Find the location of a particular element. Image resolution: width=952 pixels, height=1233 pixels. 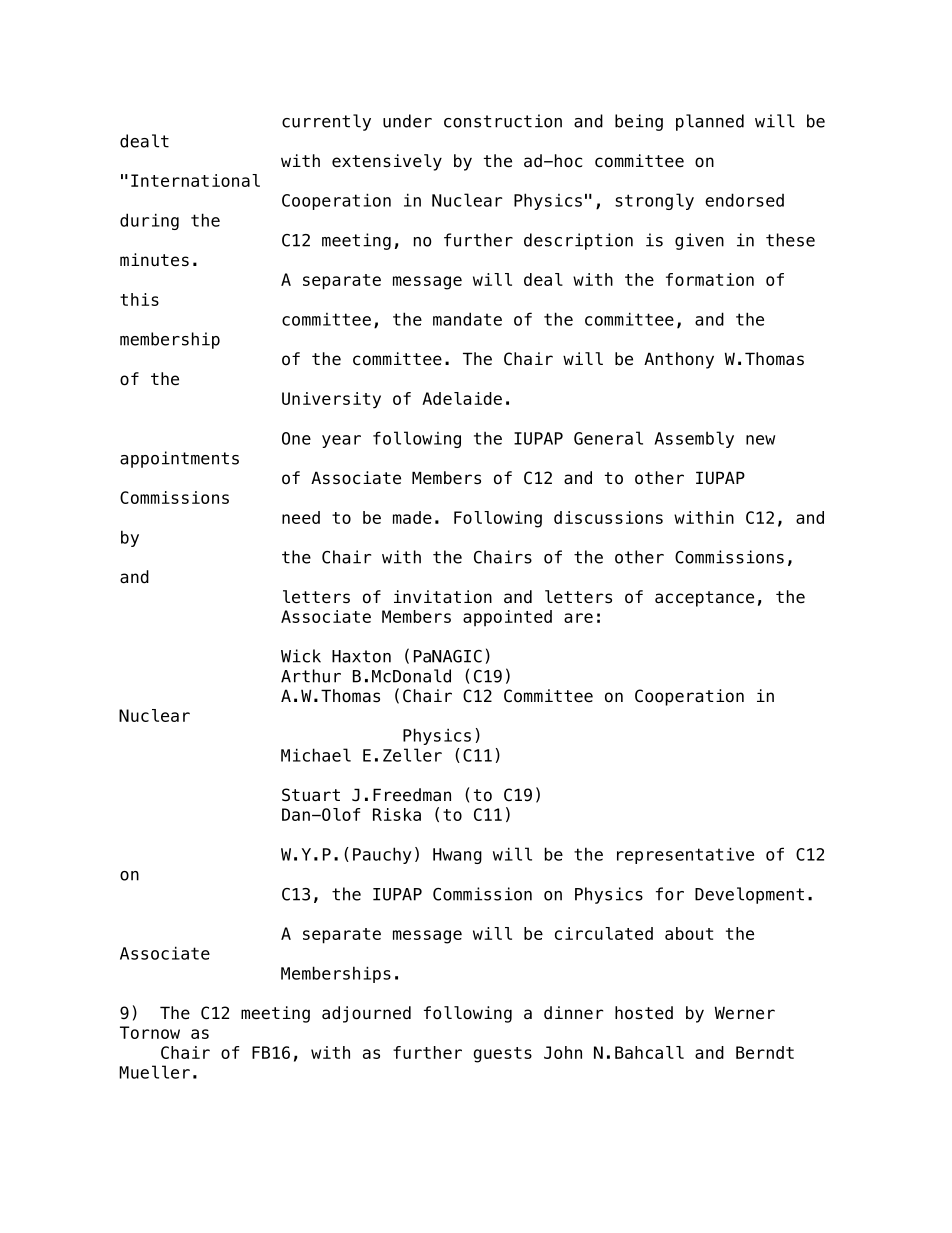

Wick is located at coordinates (301, 656).
